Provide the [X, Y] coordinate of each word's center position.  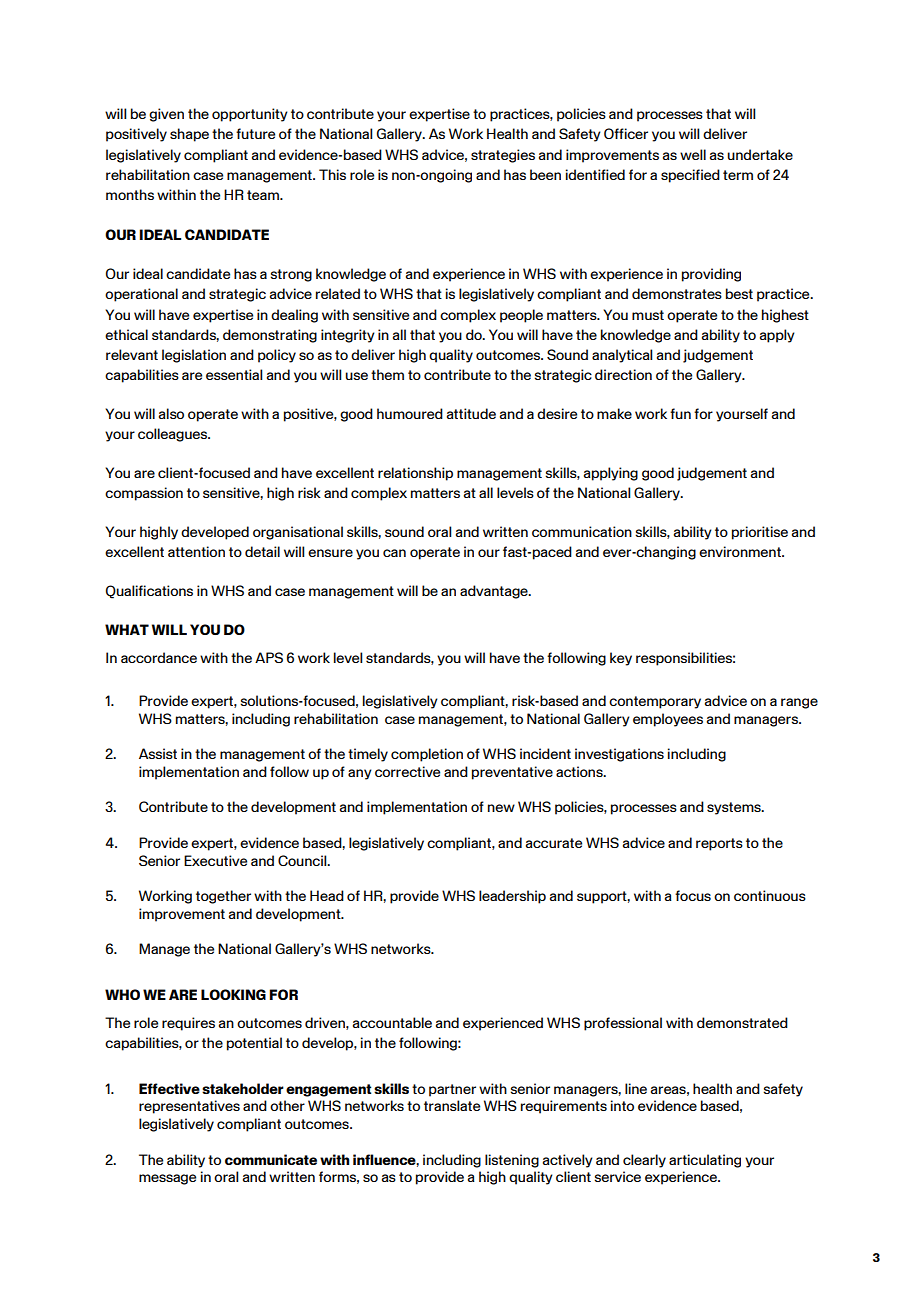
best [739, 293]
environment [741, 551]
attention [196, 551]
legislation [194, 356]
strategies [503, 156]
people [521, 316]
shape [189, 135]
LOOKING [233, 994]
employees [668, 720]
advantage [495, 592]
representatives [189, 1107]
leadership [512, 897]
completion [427, 755]
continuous [770, 895]
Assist [158, 753]
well [693, 154]
